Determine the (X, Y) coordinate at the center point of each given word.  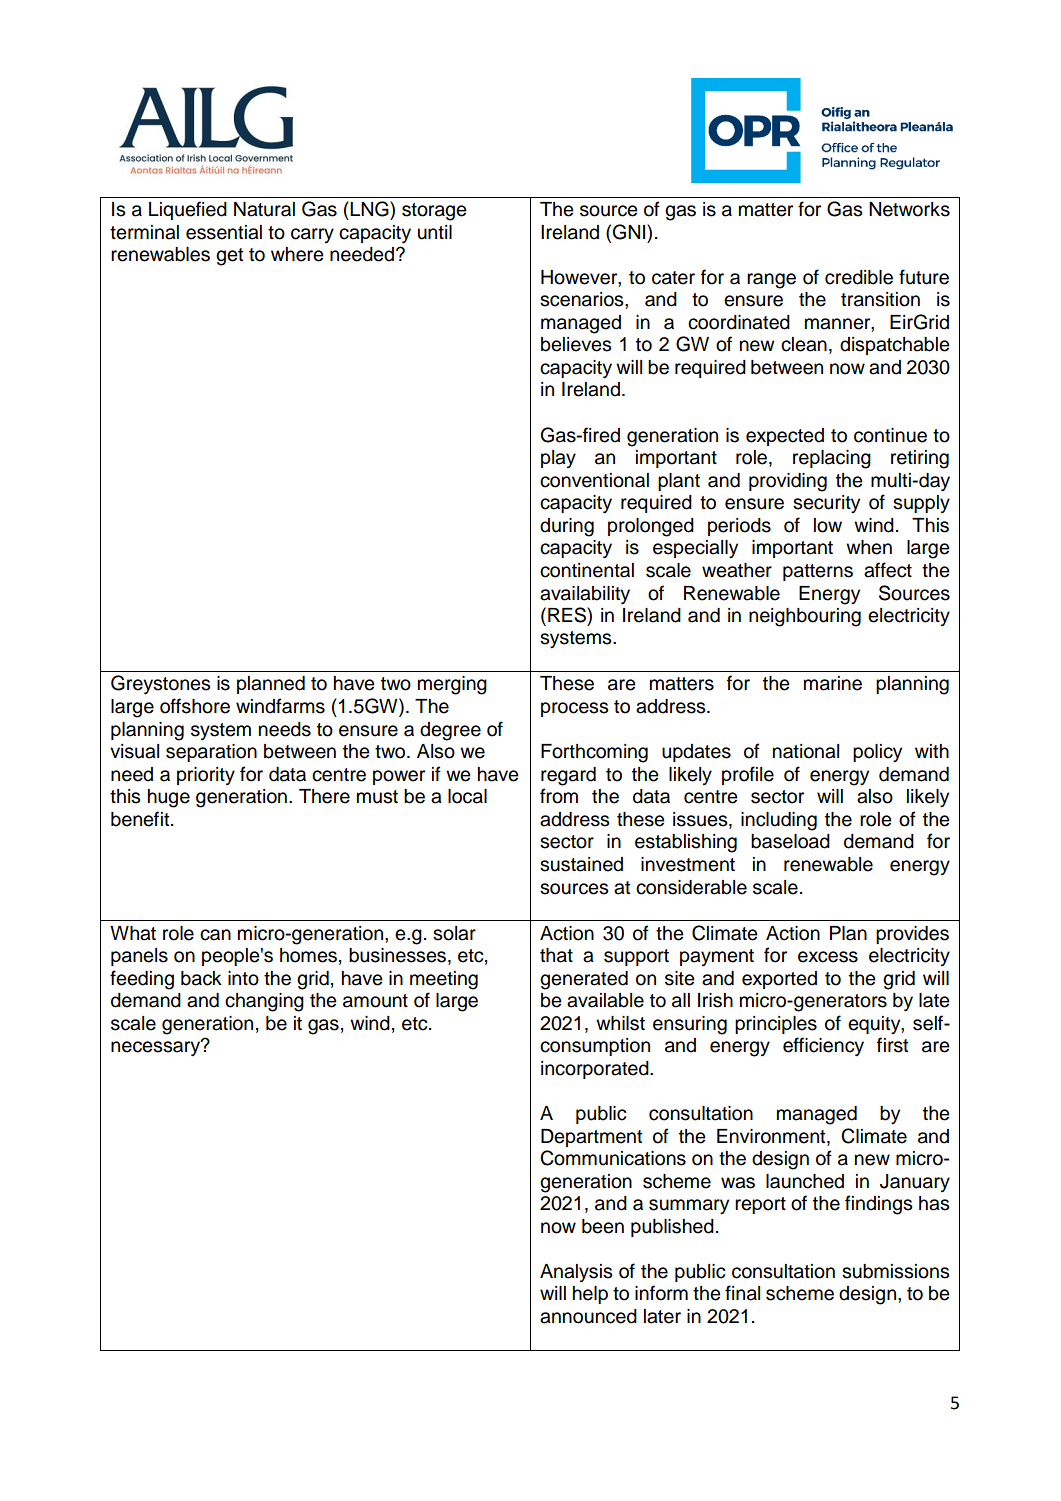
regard (568, 776)
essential (224, 232)
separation (211, 753)
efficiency (823, 1047)
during (567, 527)
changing (264, 1002)
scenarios (583, 299)
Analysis (576, 1273)
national (806, 751)
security (826, 504)
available (605, 1000)
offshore (195, 706)
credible (859, 277)
